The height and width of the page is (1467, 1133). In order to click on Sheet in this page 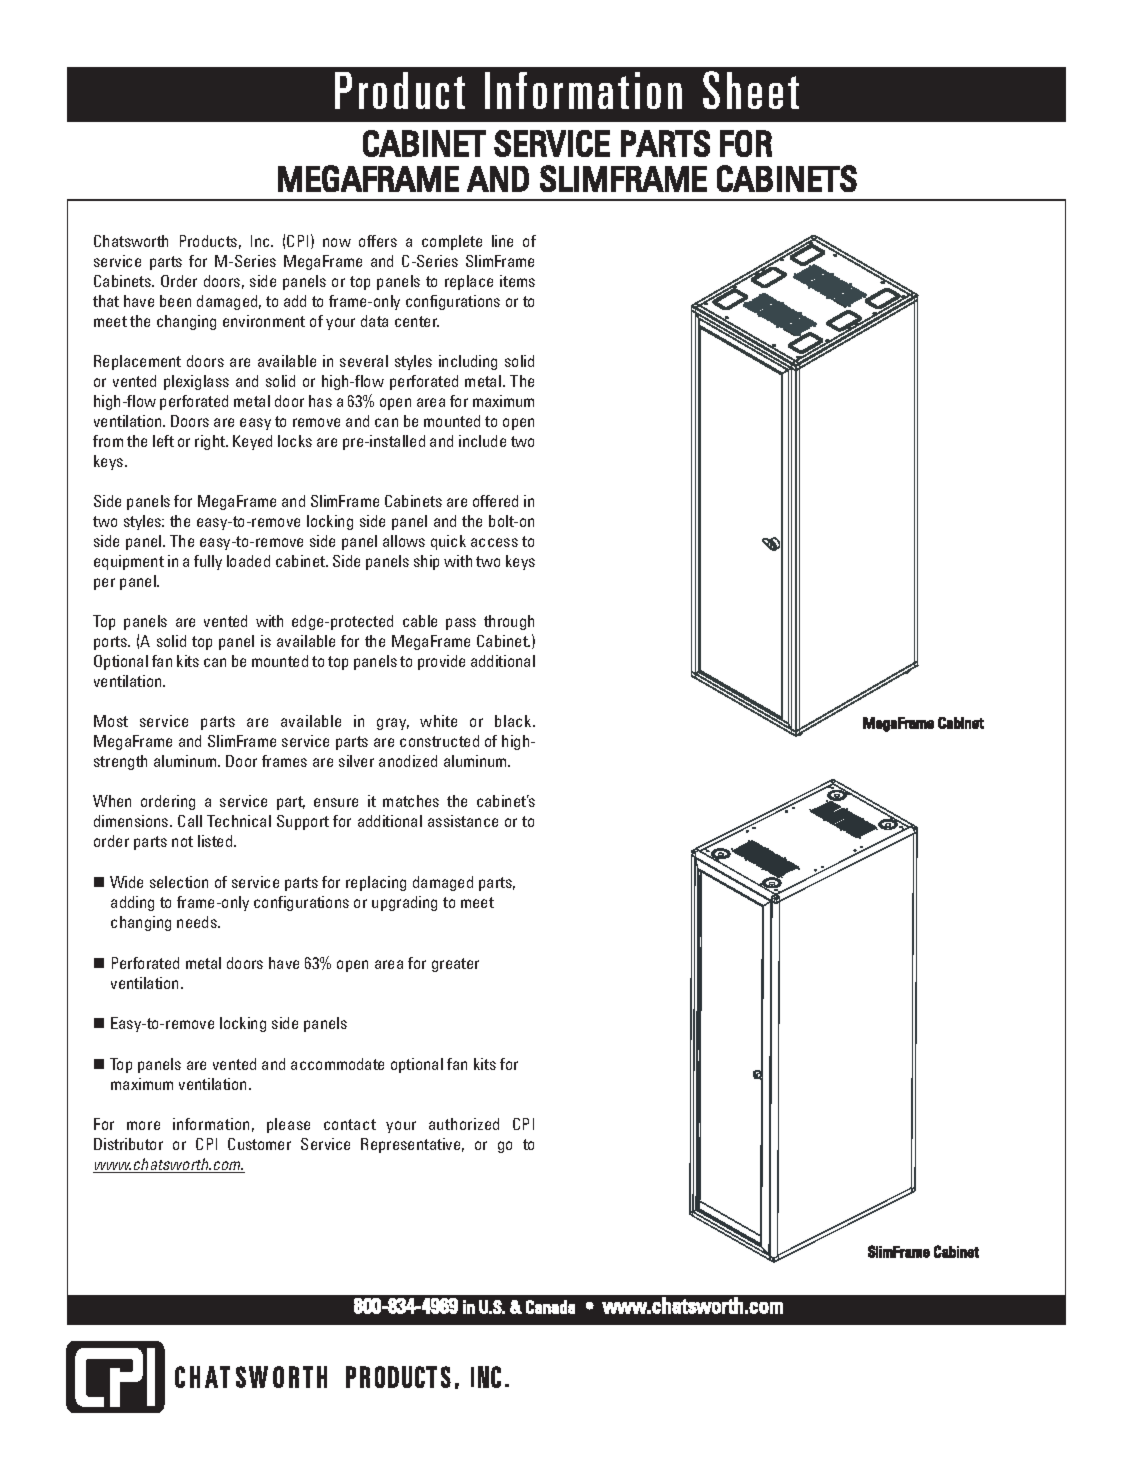, I will do `click(751, 90)`.
